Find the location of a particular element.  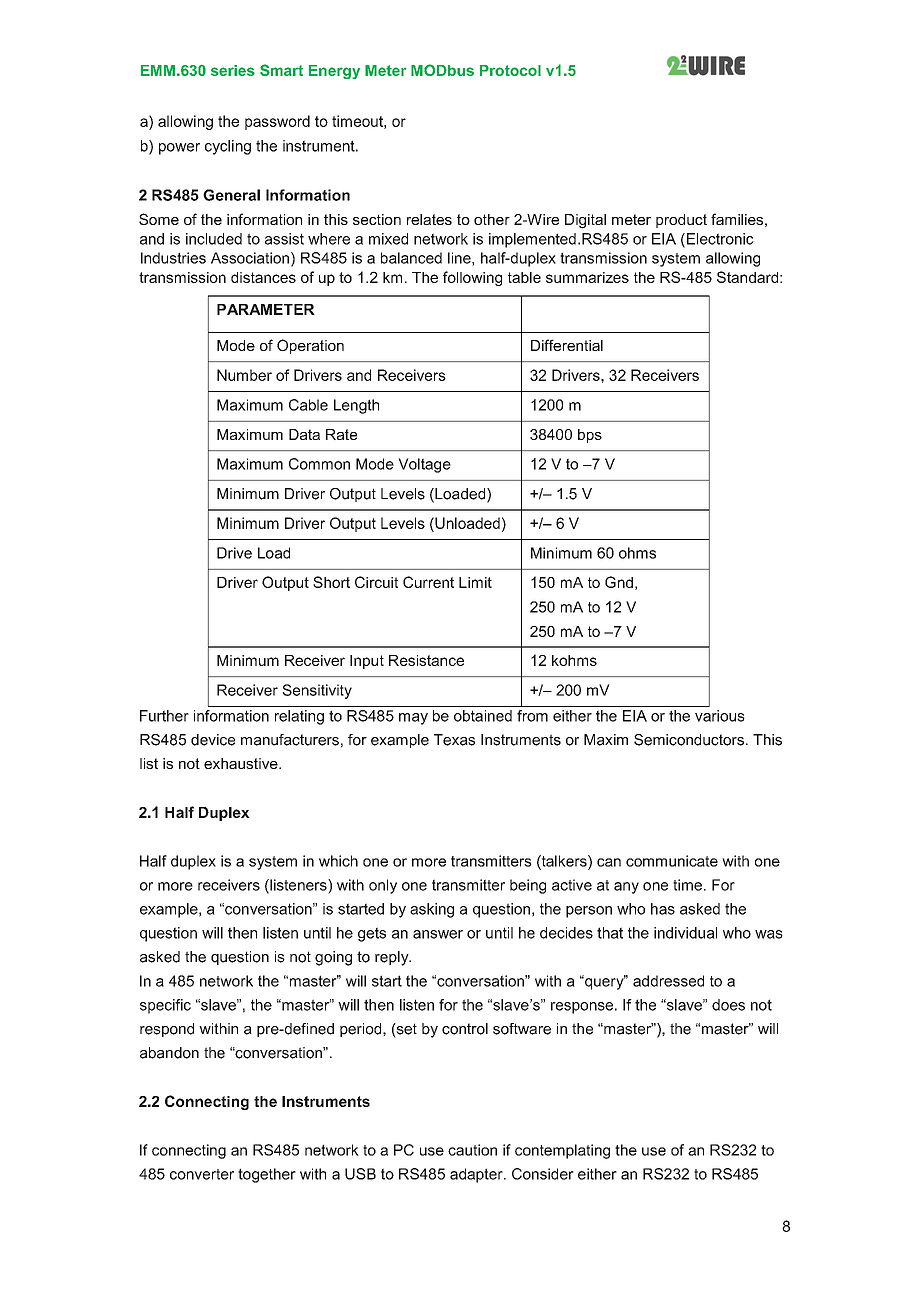

following is located at coordinates (472, 278).
